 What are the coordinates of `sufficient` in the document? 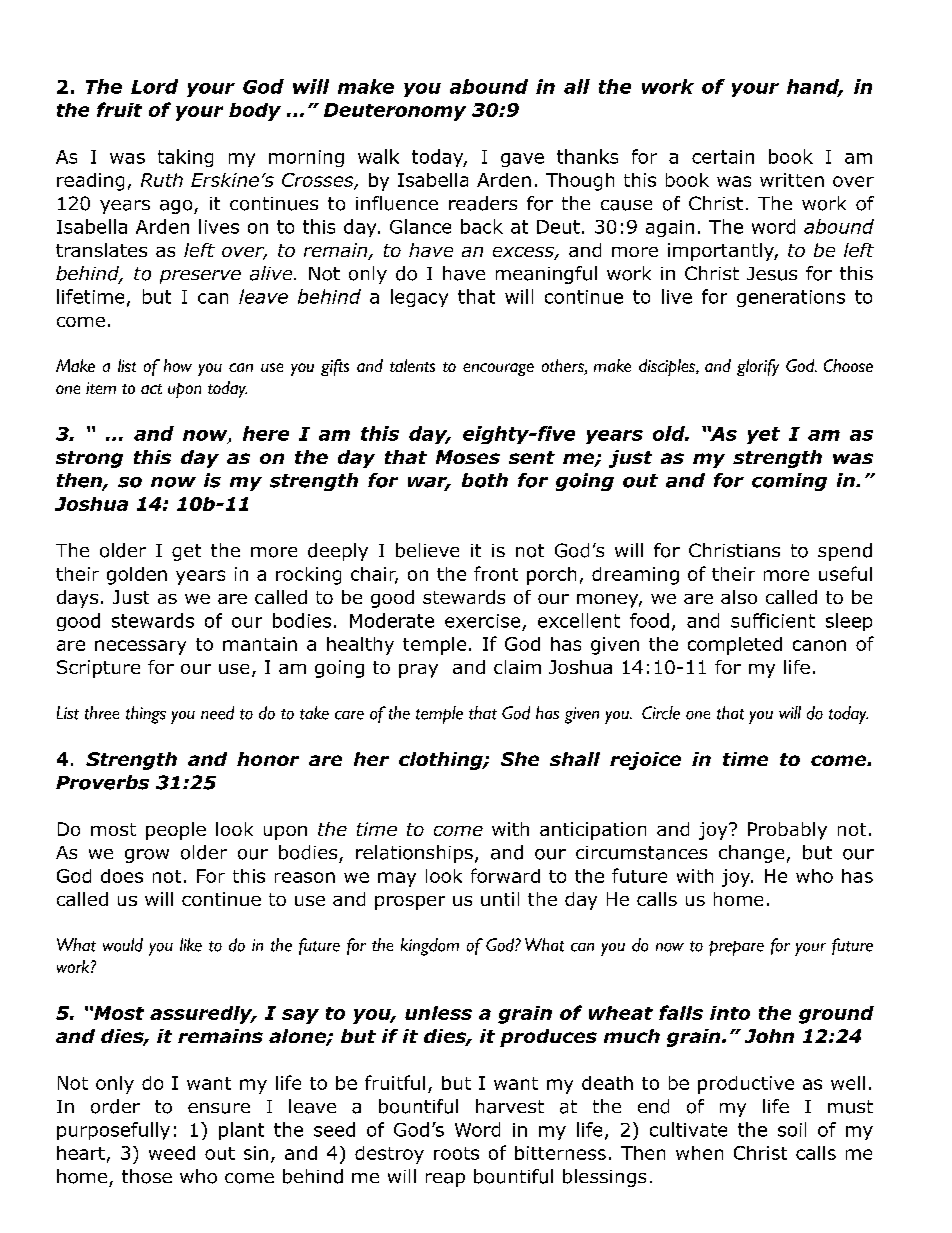 It's located at (773, 620).
